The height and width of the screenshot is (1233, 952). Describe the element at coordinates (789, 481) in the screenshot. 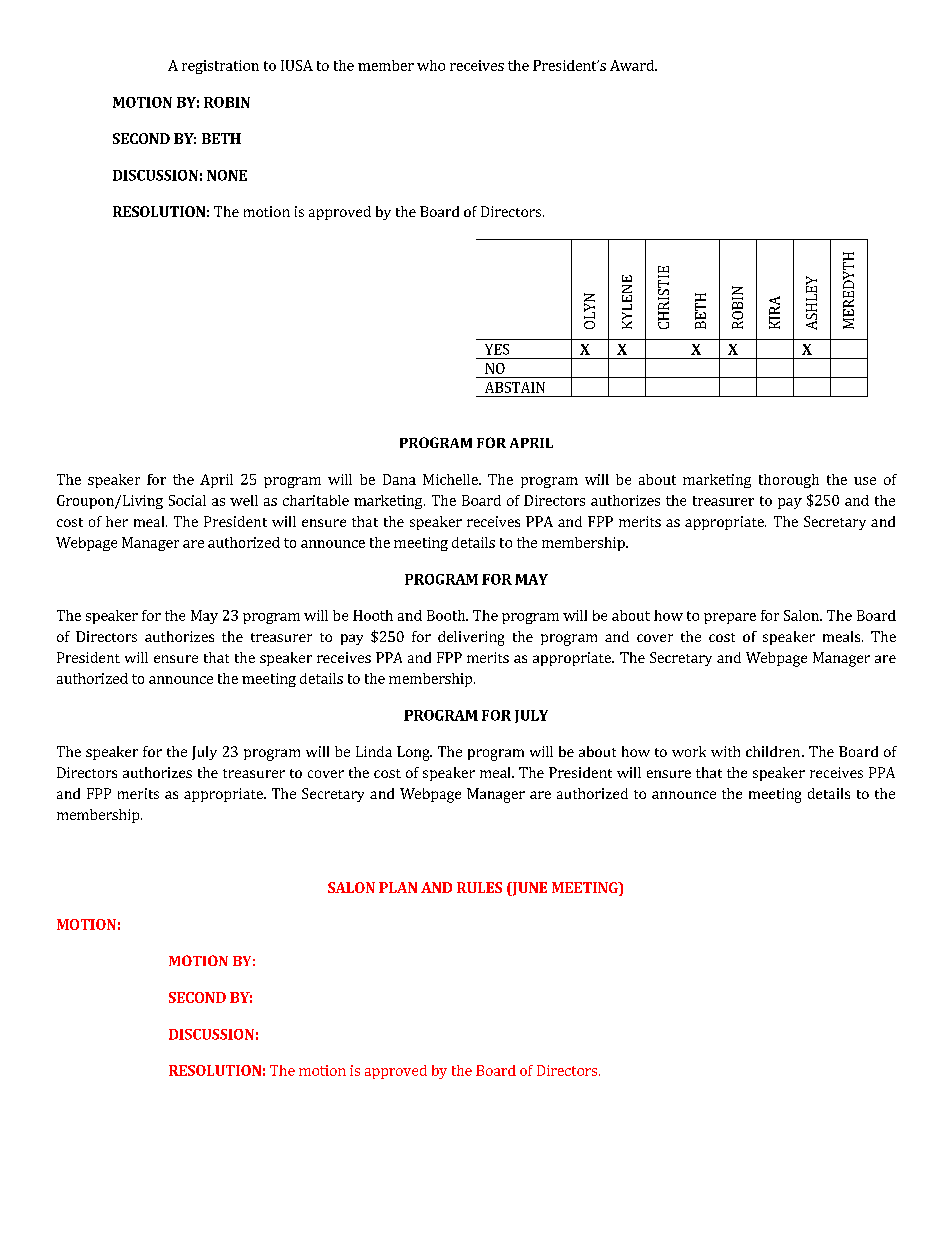

I see `thorough` at that location.
